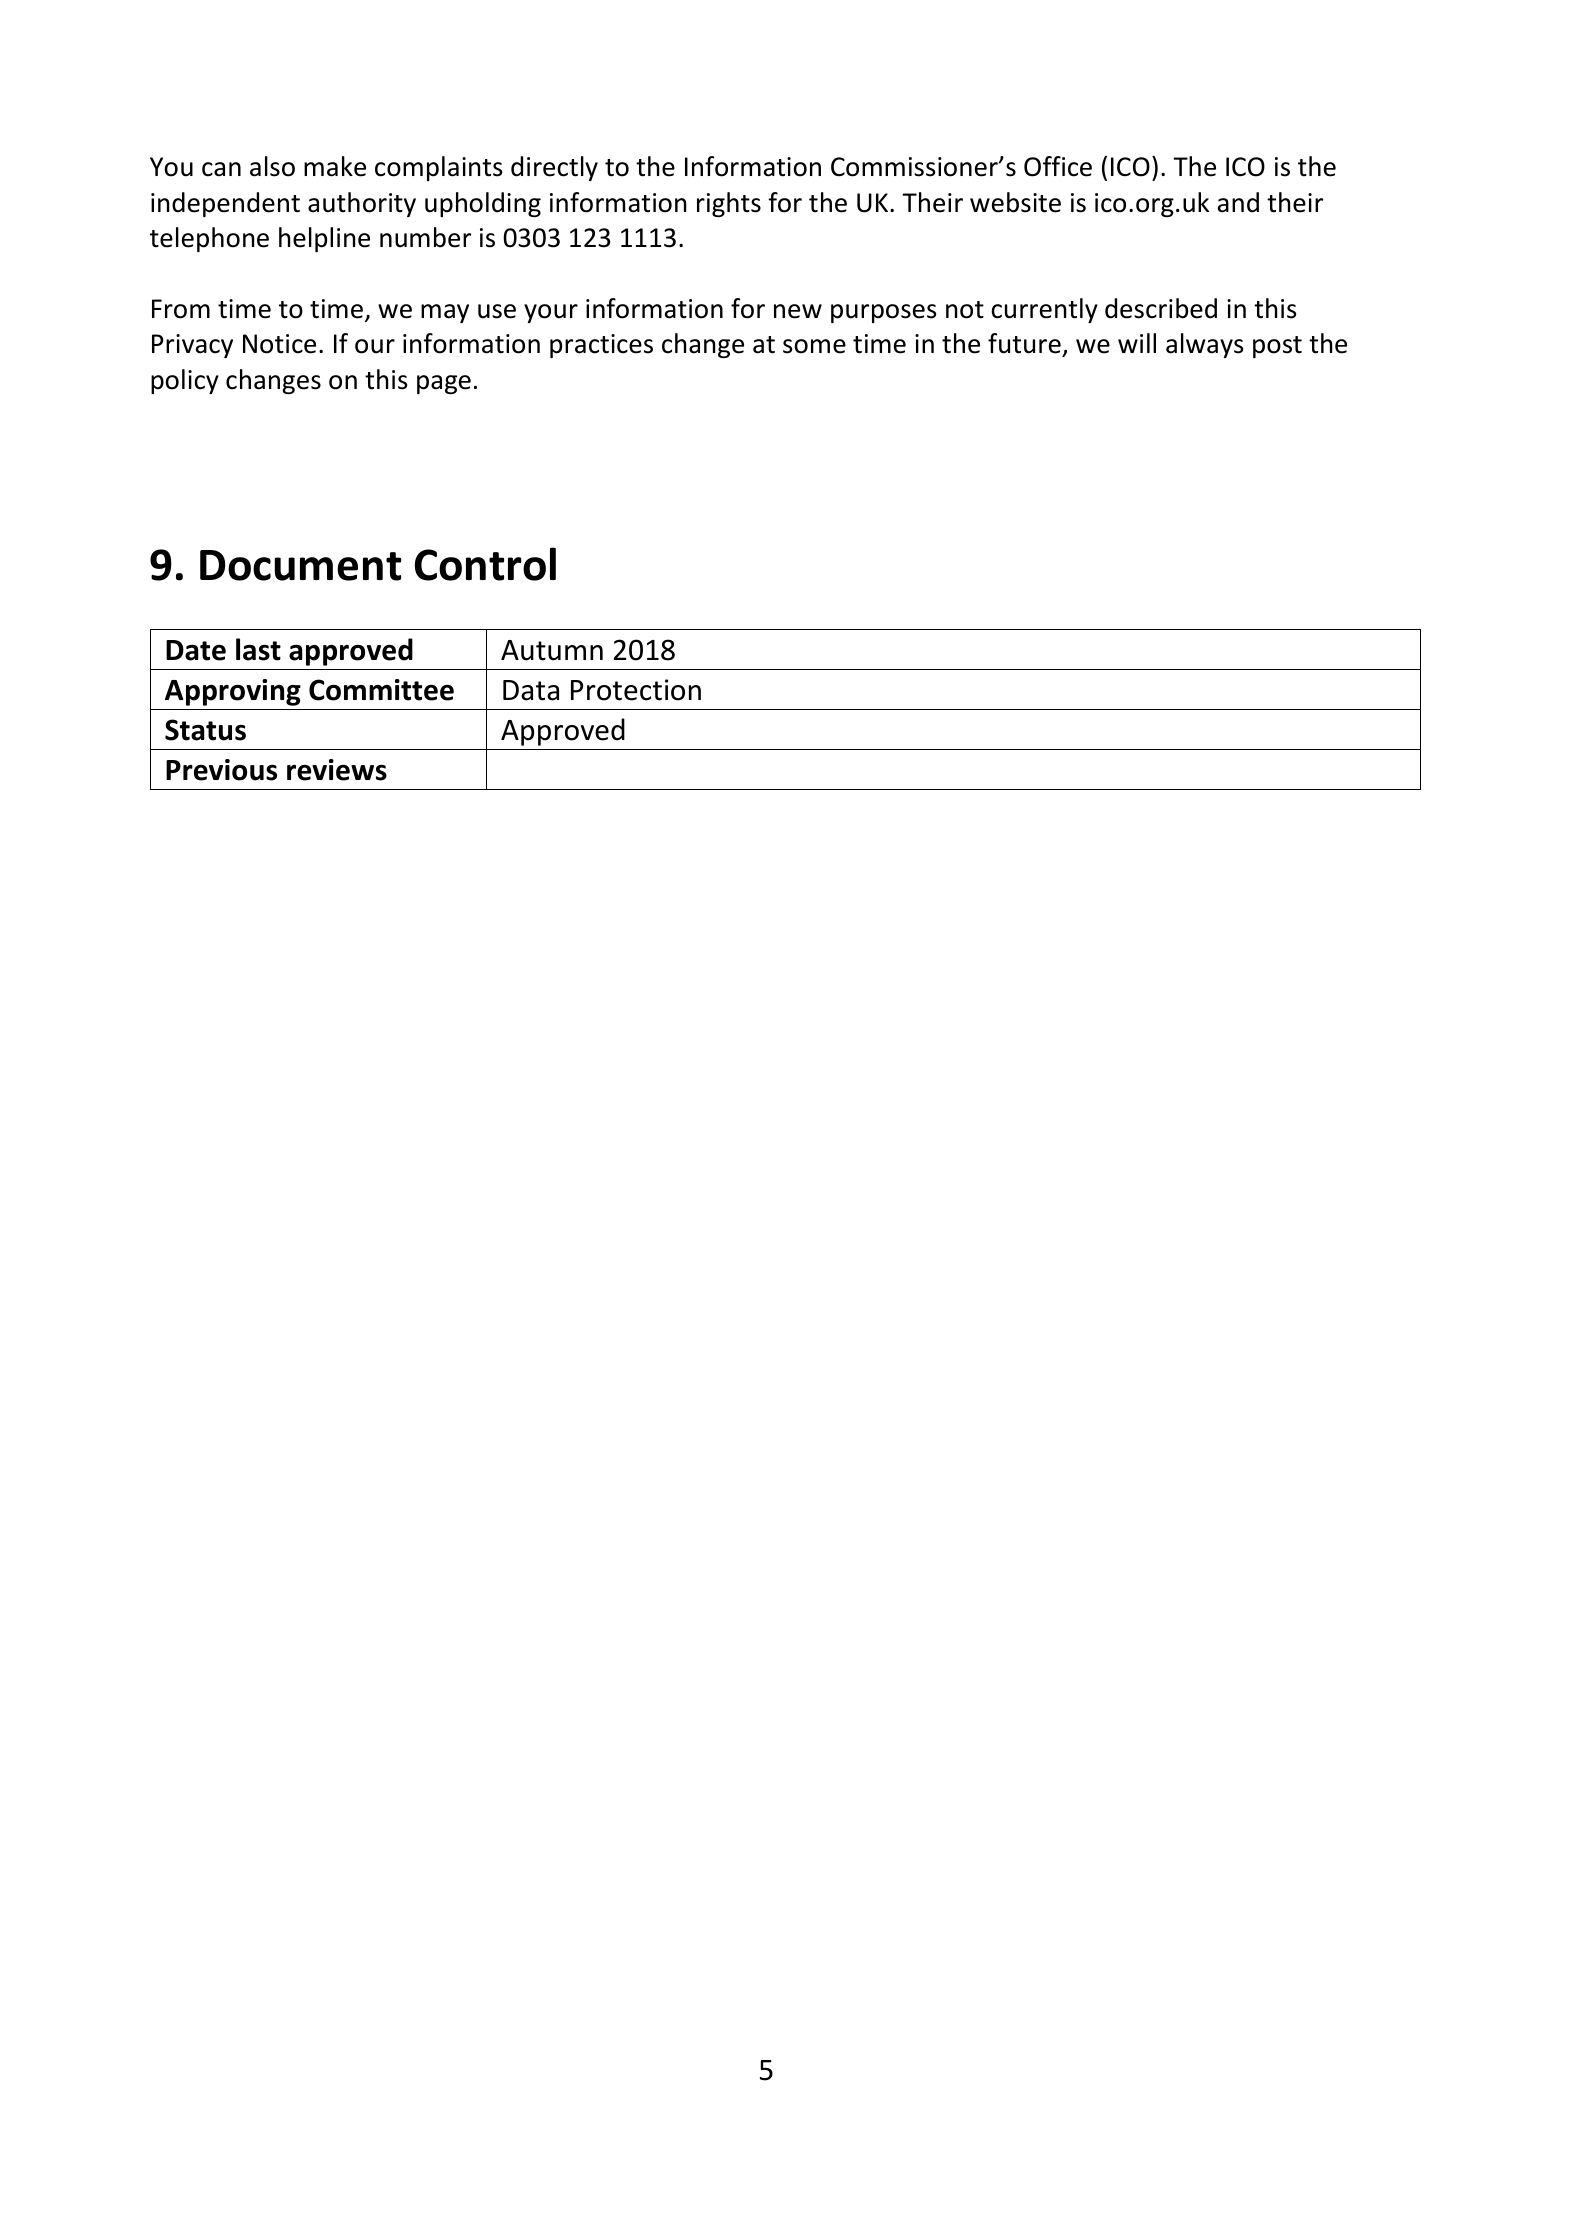  Describe the element at coordinates (335, 166) in the page. I see `make` at that location.
